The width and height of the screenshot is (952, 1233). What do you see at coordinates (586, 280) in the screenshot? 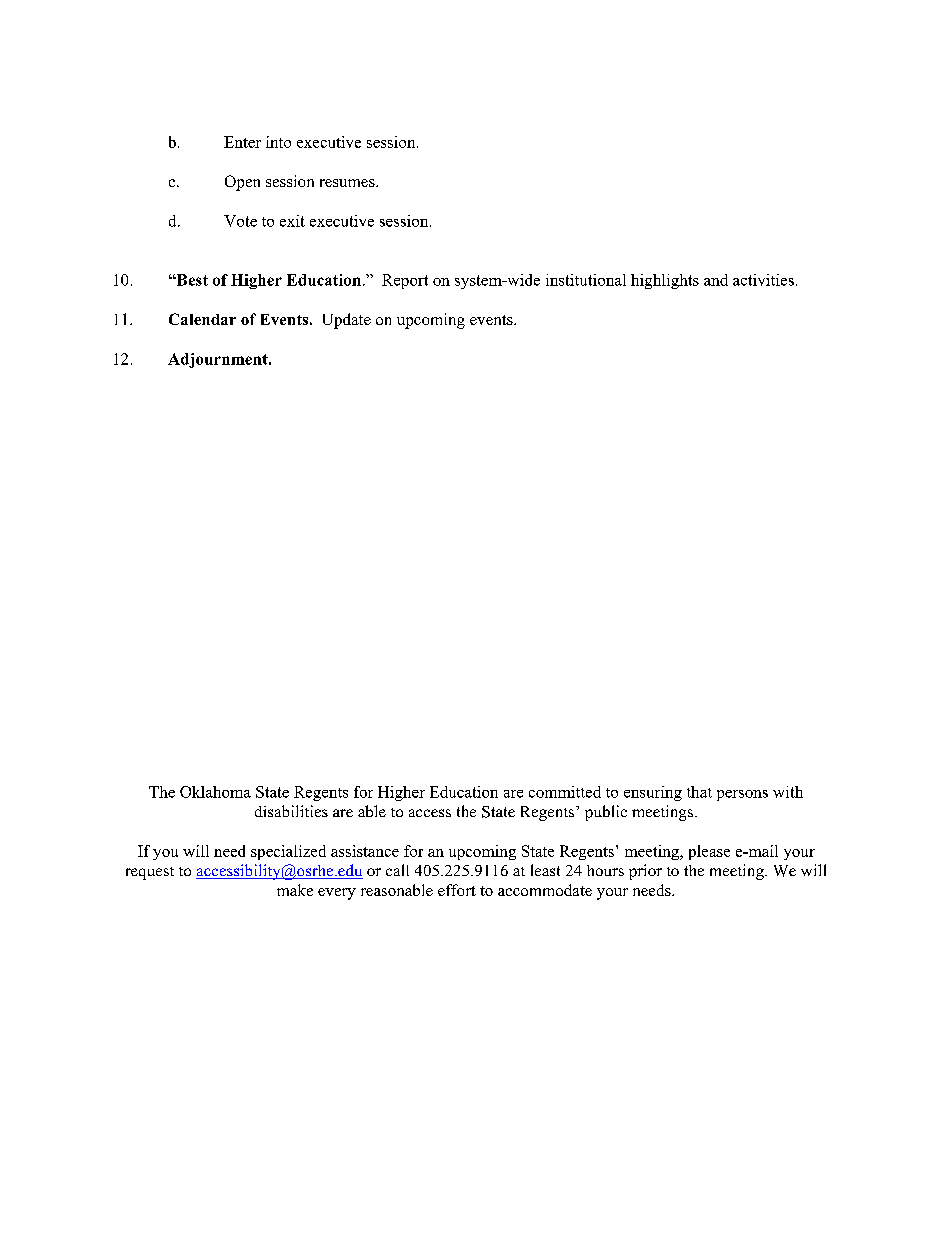
I see `institutional` at bounding box center [586, 280].
